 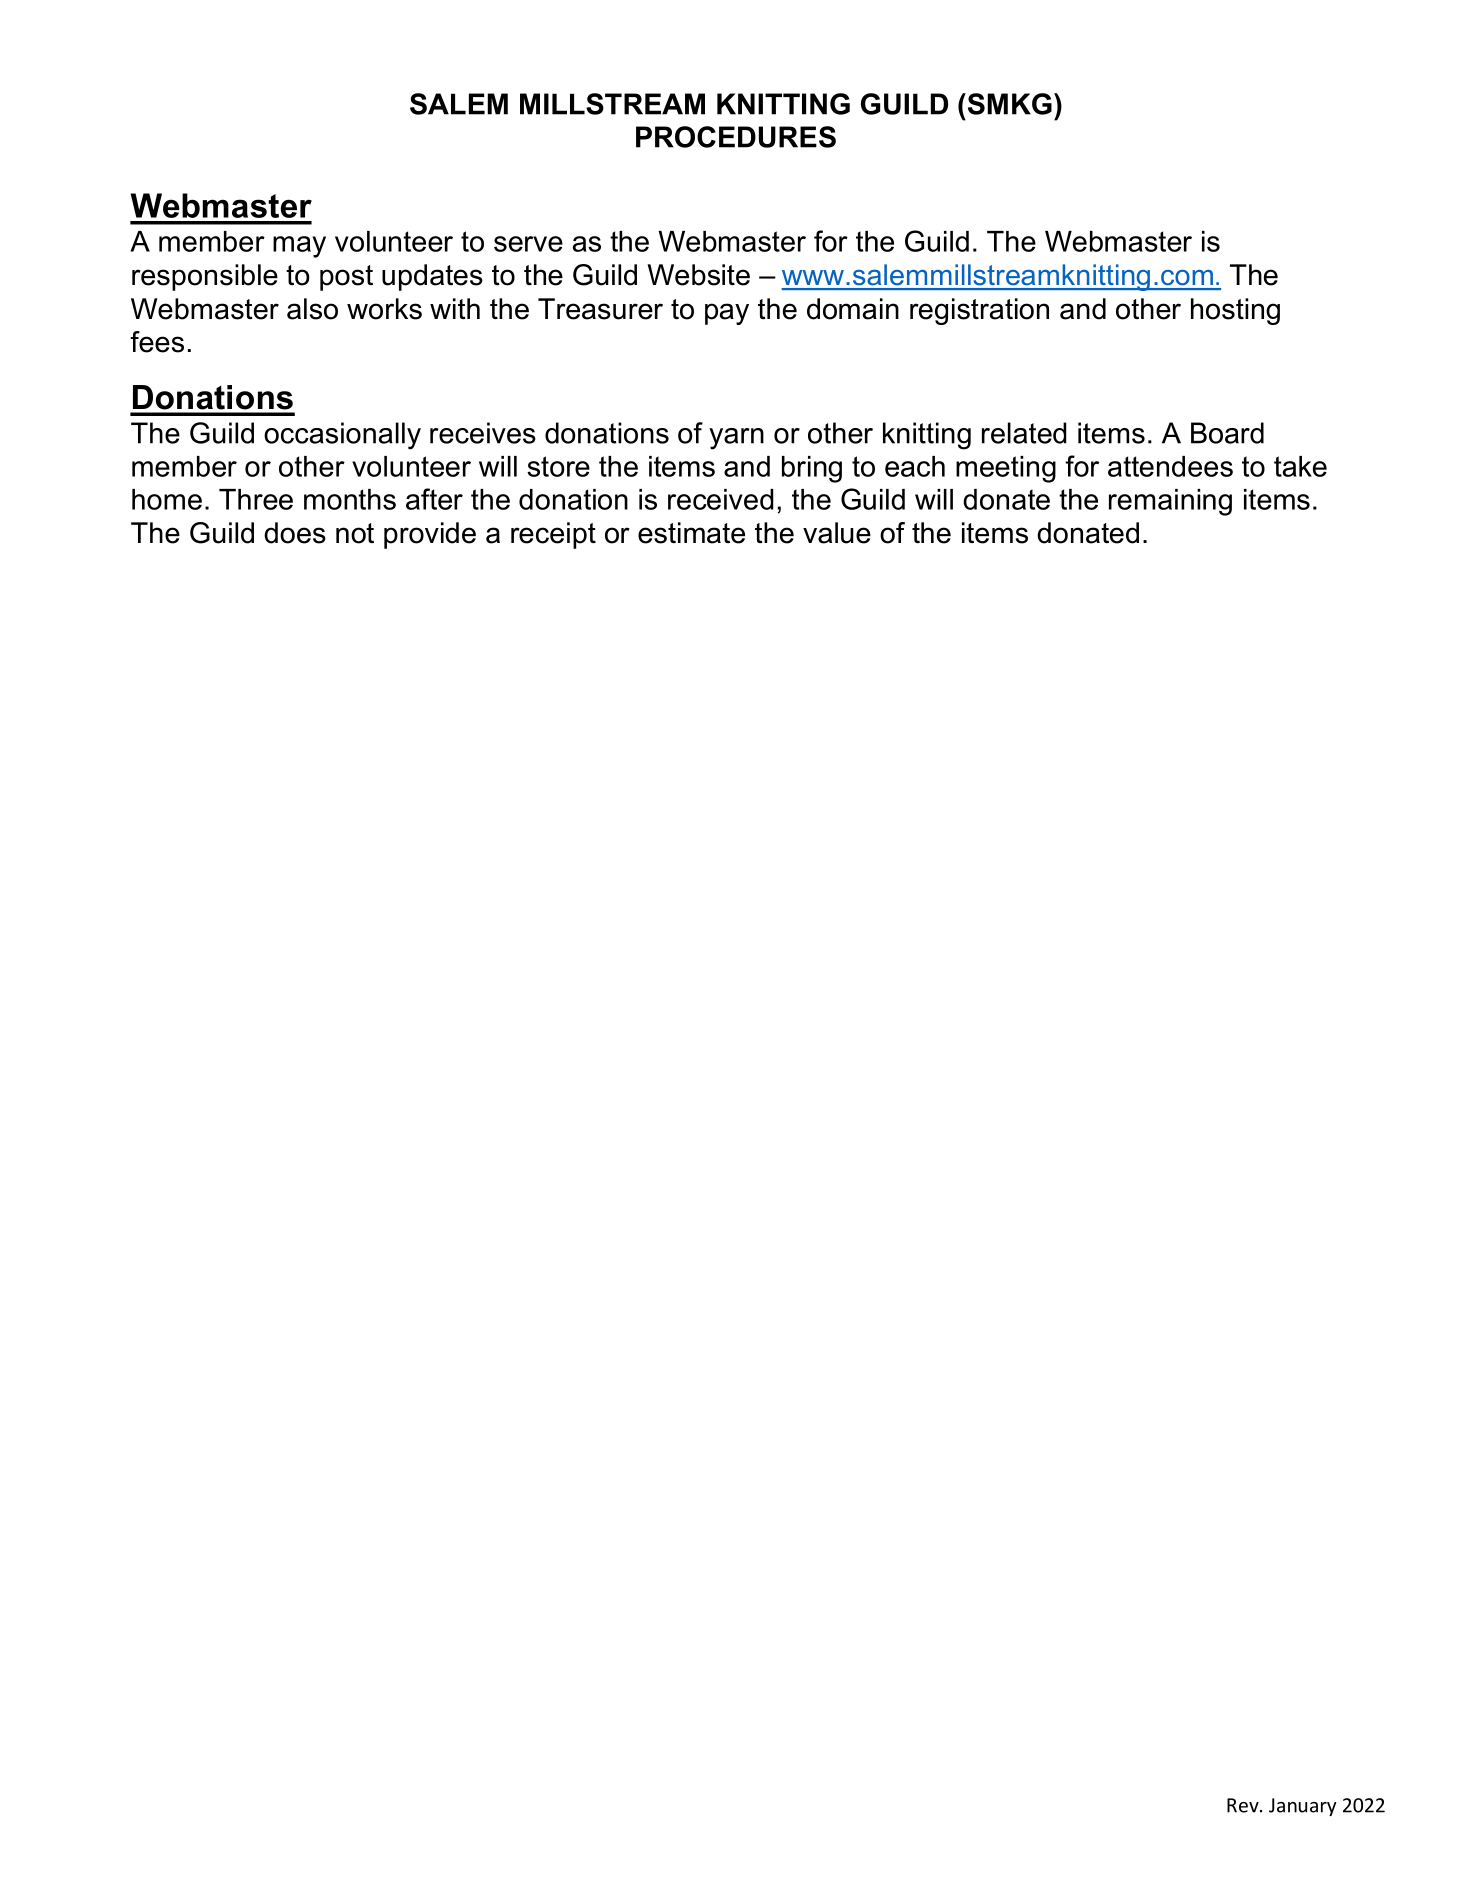 What do you see at coordinates (1235, 311) in the screenshot?
I see `hosting` at bounding box center [1235, 311].
